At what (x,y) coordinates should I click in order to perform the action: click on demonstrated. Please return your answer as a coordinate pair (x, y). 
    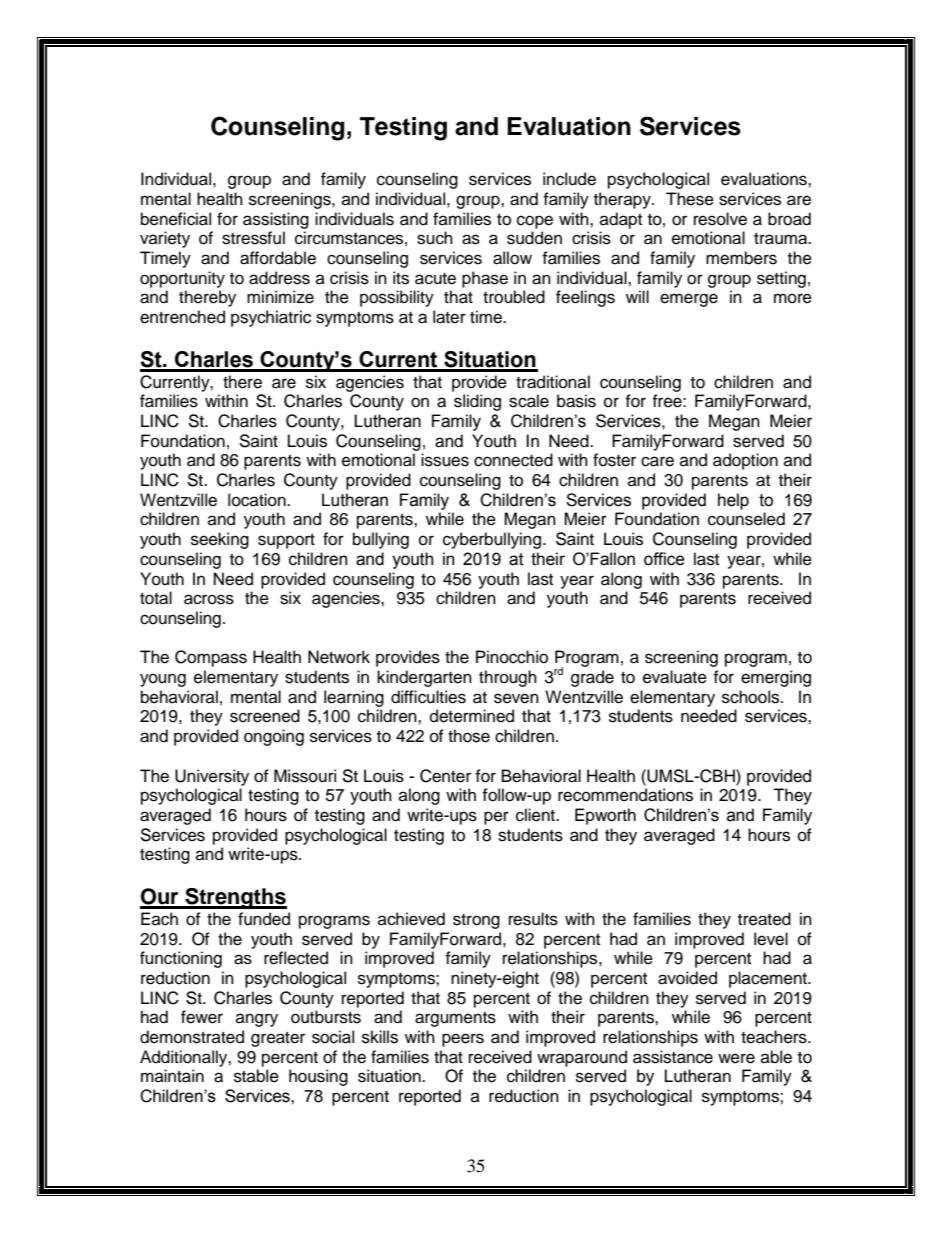
    Looking at the image, I should click on (192, 1037).
